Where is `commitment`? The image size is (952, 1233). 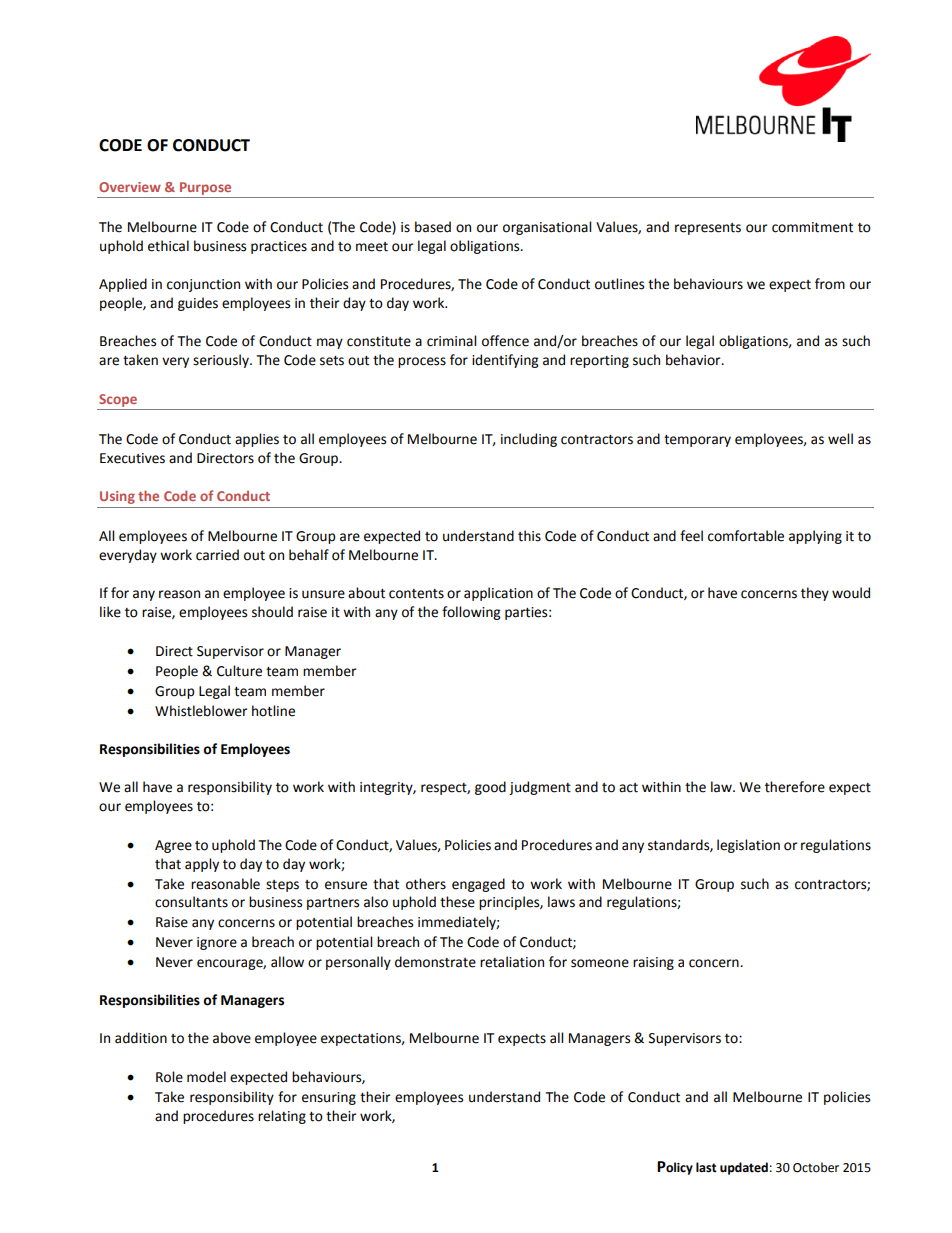
commitment is located at coordinates (812, 227).
